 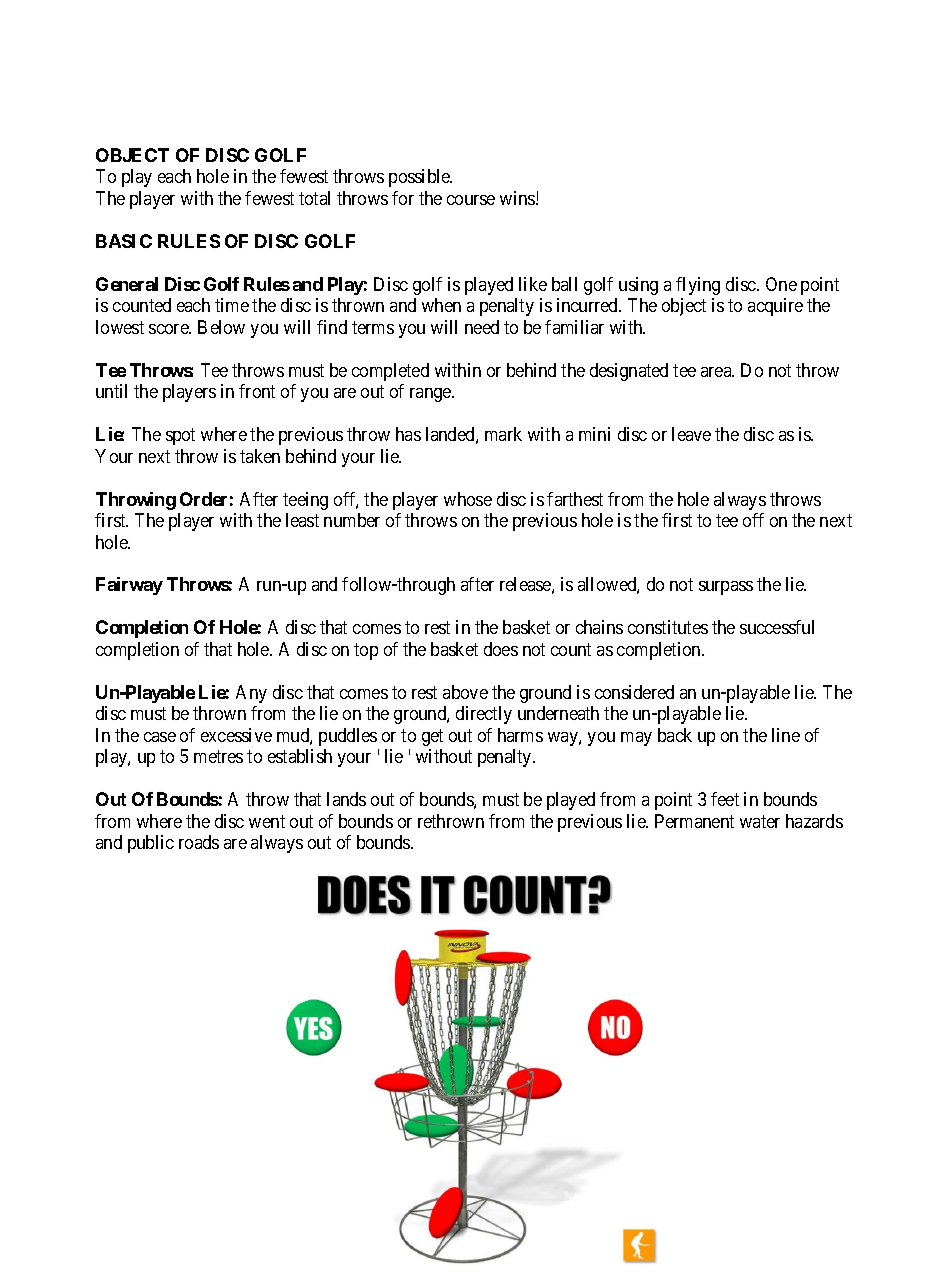 I want to click on Any, so click(x=251, y=694).
